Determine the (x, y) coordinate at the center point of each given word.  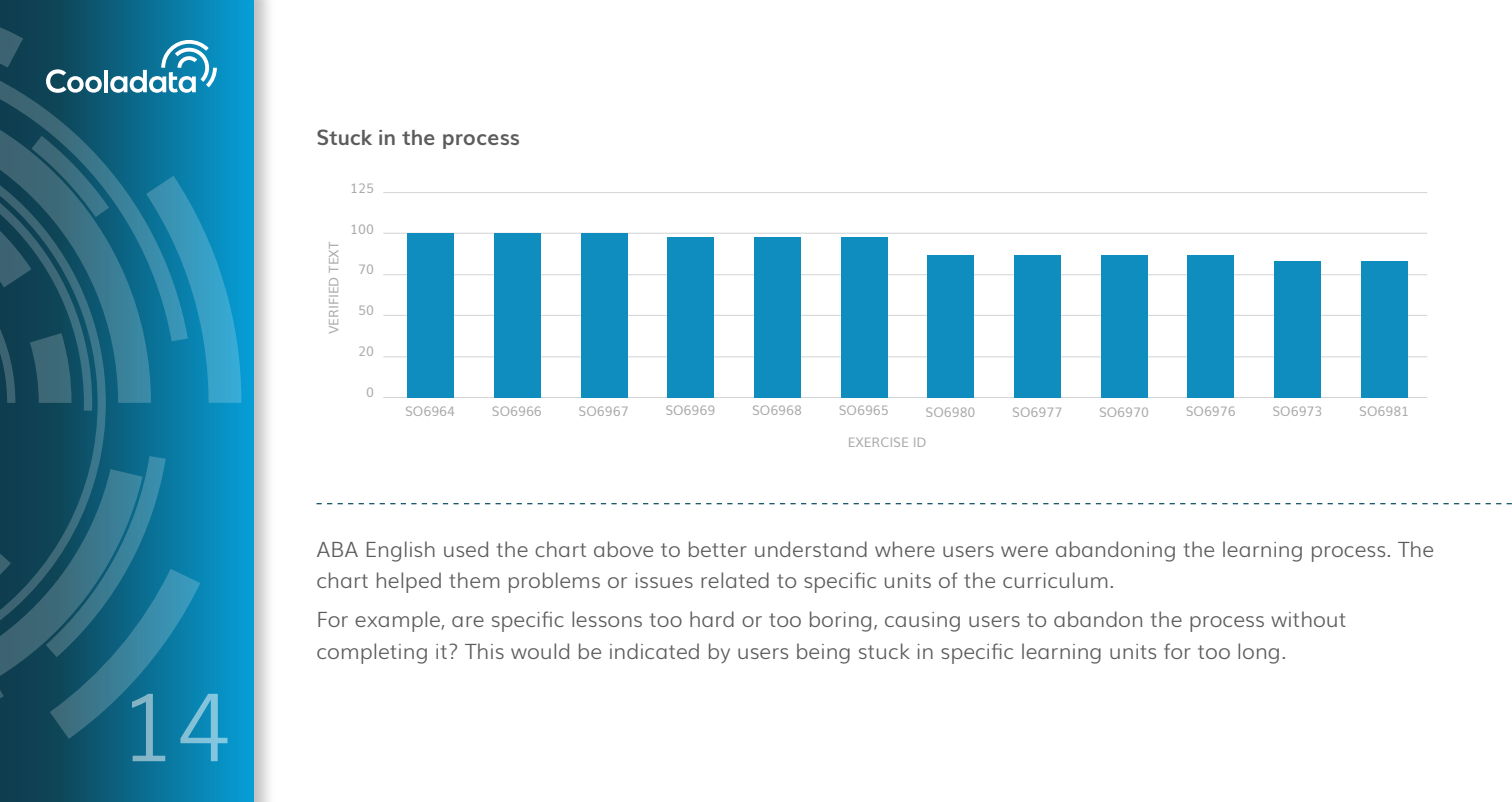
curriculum (1055, 580)
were (1024, 551)
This (484, 651)
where (905, 549)
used (466, 549)
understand (811, 549)
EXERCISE (878, 442)
